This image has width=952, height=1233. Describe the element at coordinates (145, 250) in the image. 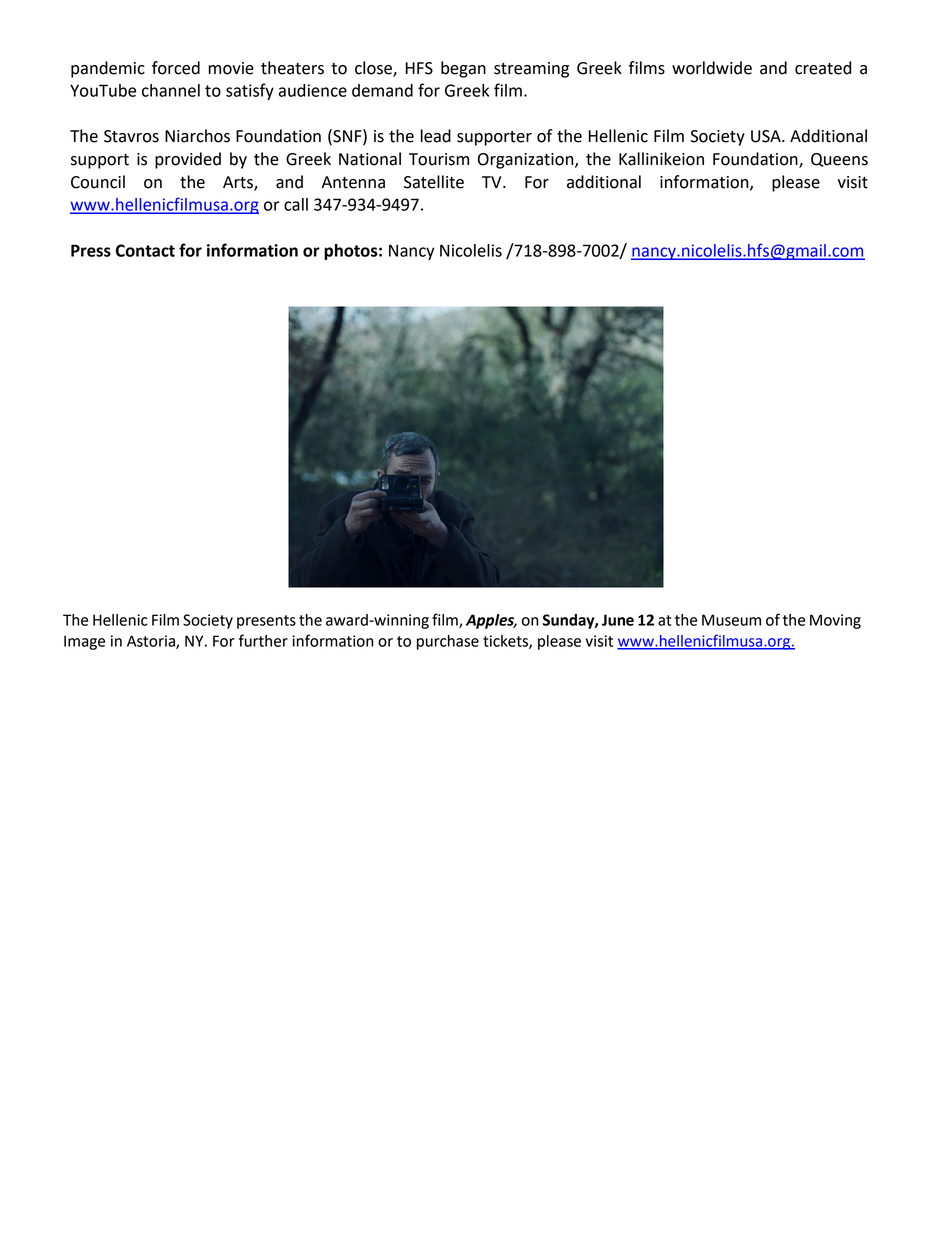

I see `Contact` at that location.
